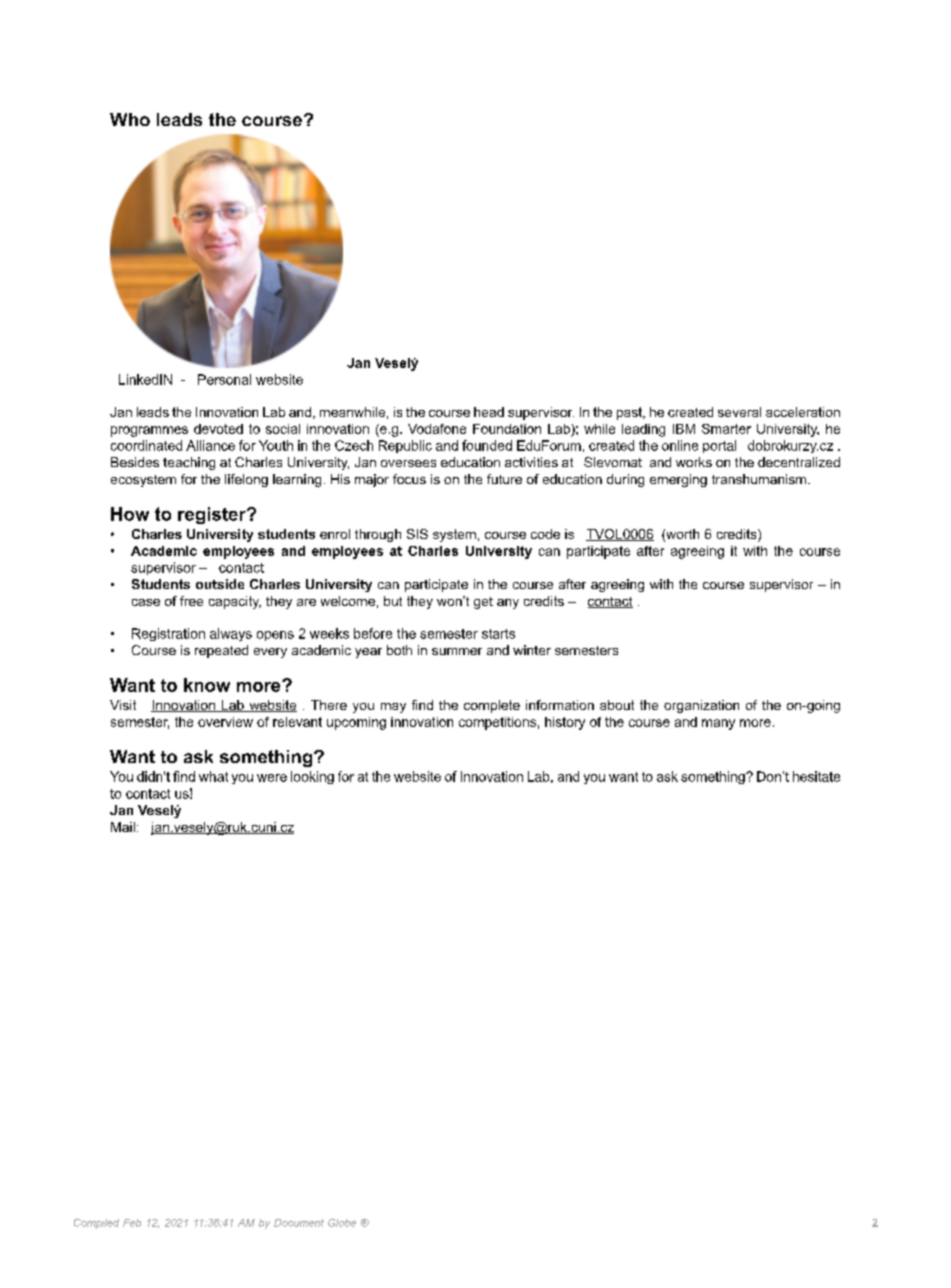  What do you see at coordinates (739, 412) in the screenshot?
I see `several` at bounding box center [739, 412].
